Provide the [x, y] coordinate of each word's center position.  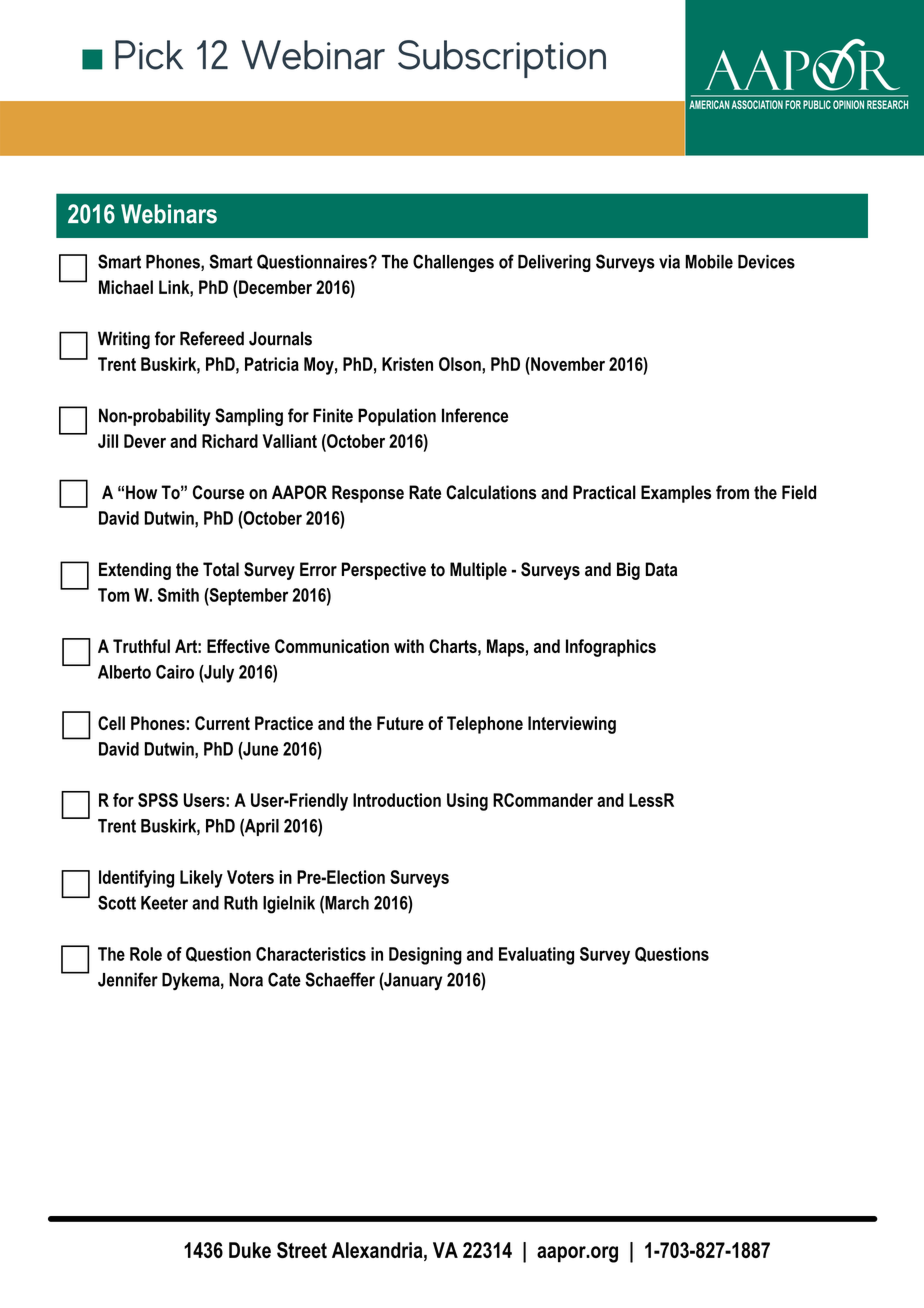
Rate [425, 492]
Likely [201, 879]
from [732, 492]
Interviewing [572, 725]
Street [302, 1250]
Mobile [709, 262]
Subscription [502, 59]
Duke [250, 1250]
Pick [149, 55]
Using [467, 802]
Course [218, 492]
